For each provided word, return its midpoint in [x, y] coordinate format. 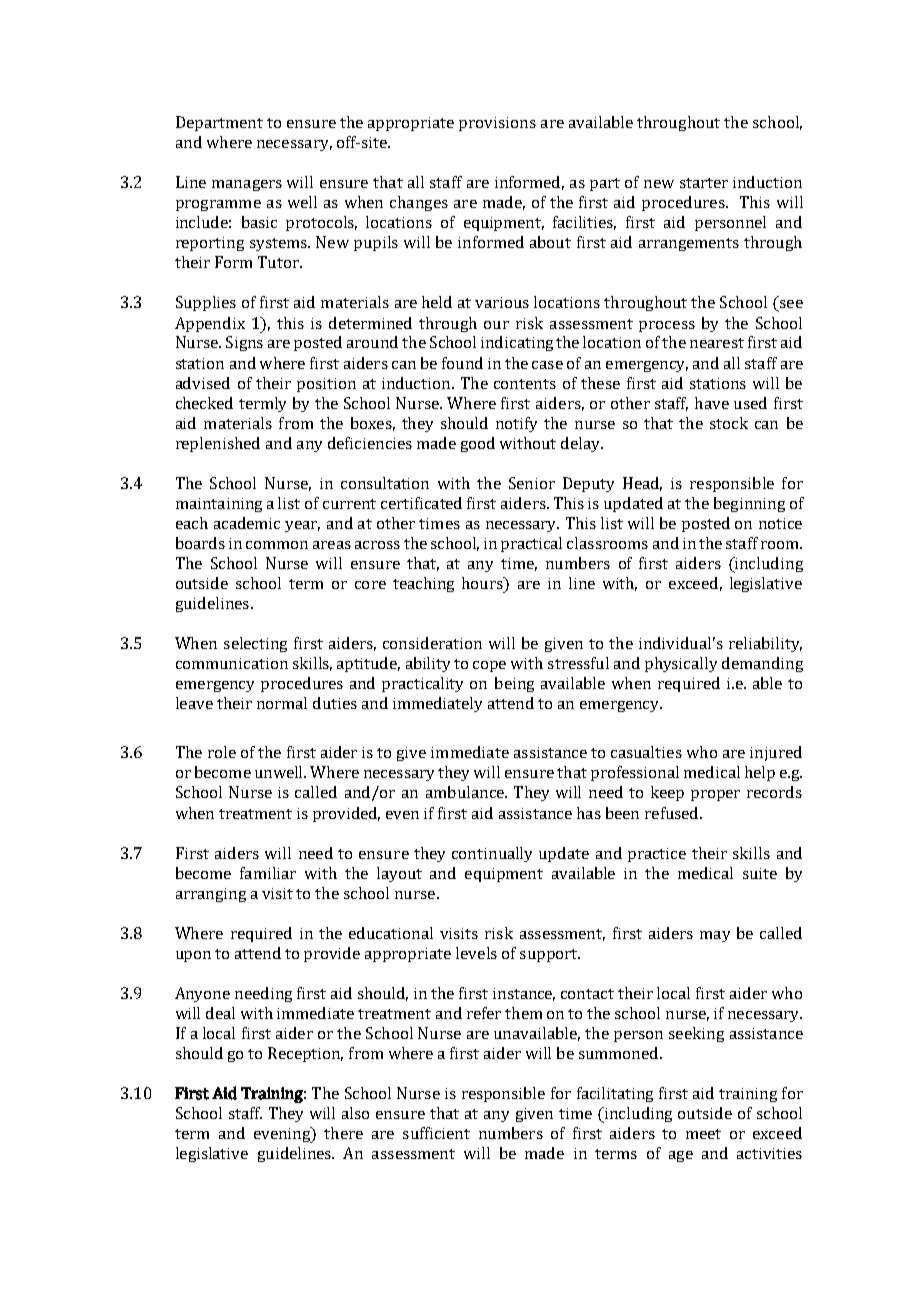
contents [525, 384]
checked [204, 403]
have [712, 403]
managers [247, 185]
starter [704, 183]
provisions [497, 124]
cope [489, 666]
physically [681, 664]
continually [492, 854]
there [343, 1133]
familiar [268, 873]
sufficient [436, 1133]
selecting [255, 644]
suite [760, 873]
